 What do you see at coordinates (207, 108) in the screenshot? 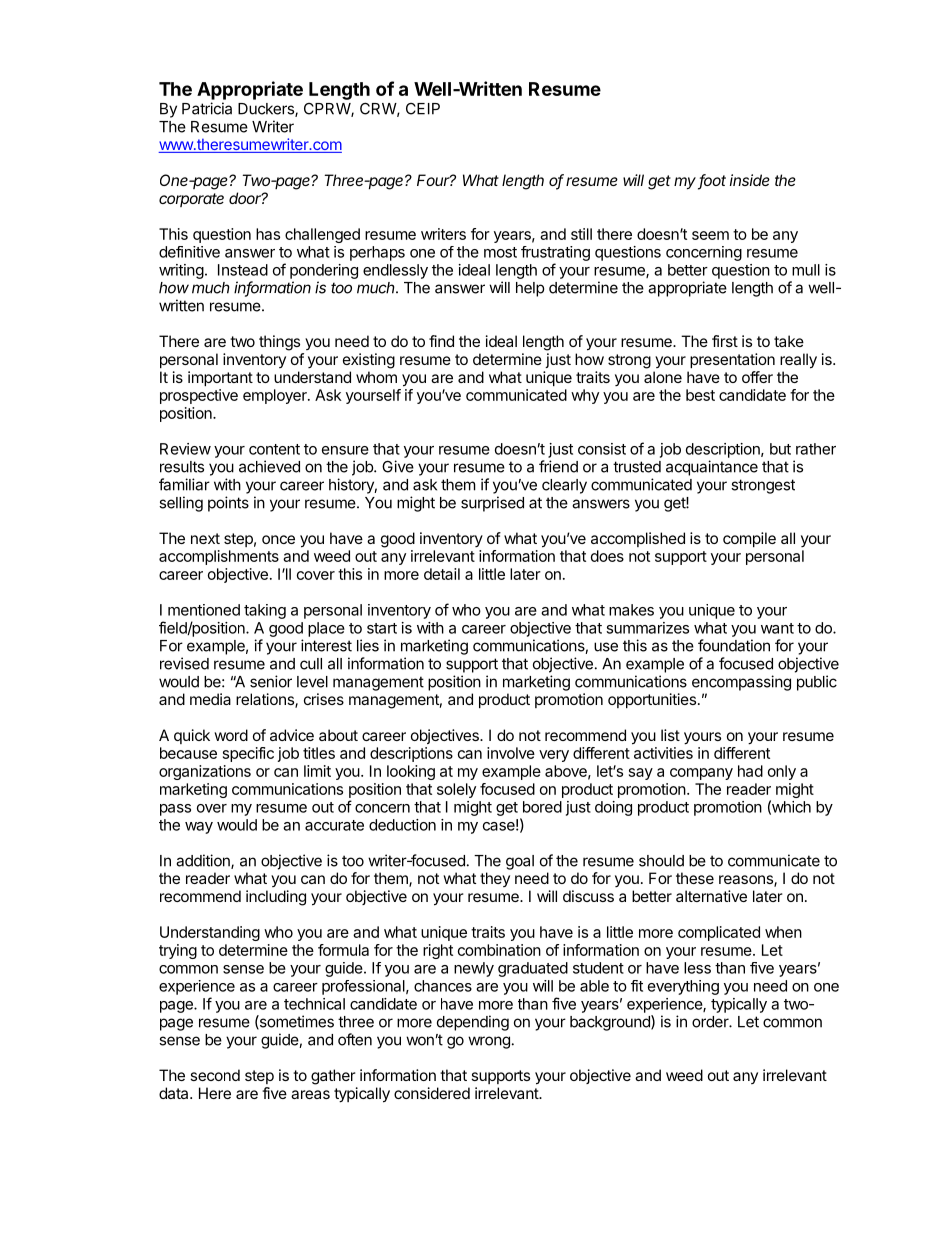
I see `Patricia` at bounding box center [207, 108].
